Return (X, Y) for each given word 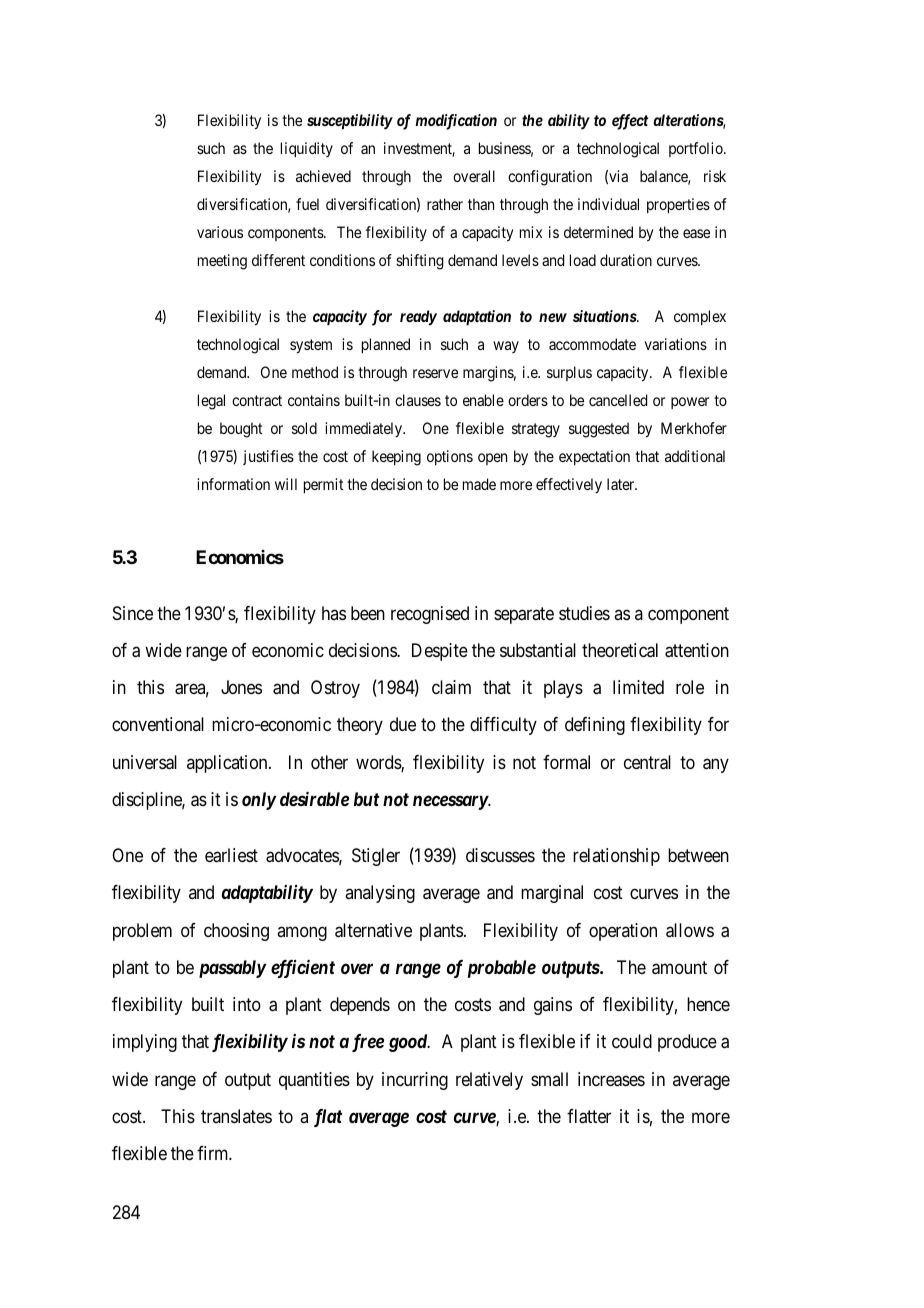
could (632, 1041)
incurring (415, 1081)
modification (456, 122)
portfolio (697, 149)
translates (236, 1116)
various (220, 232)
